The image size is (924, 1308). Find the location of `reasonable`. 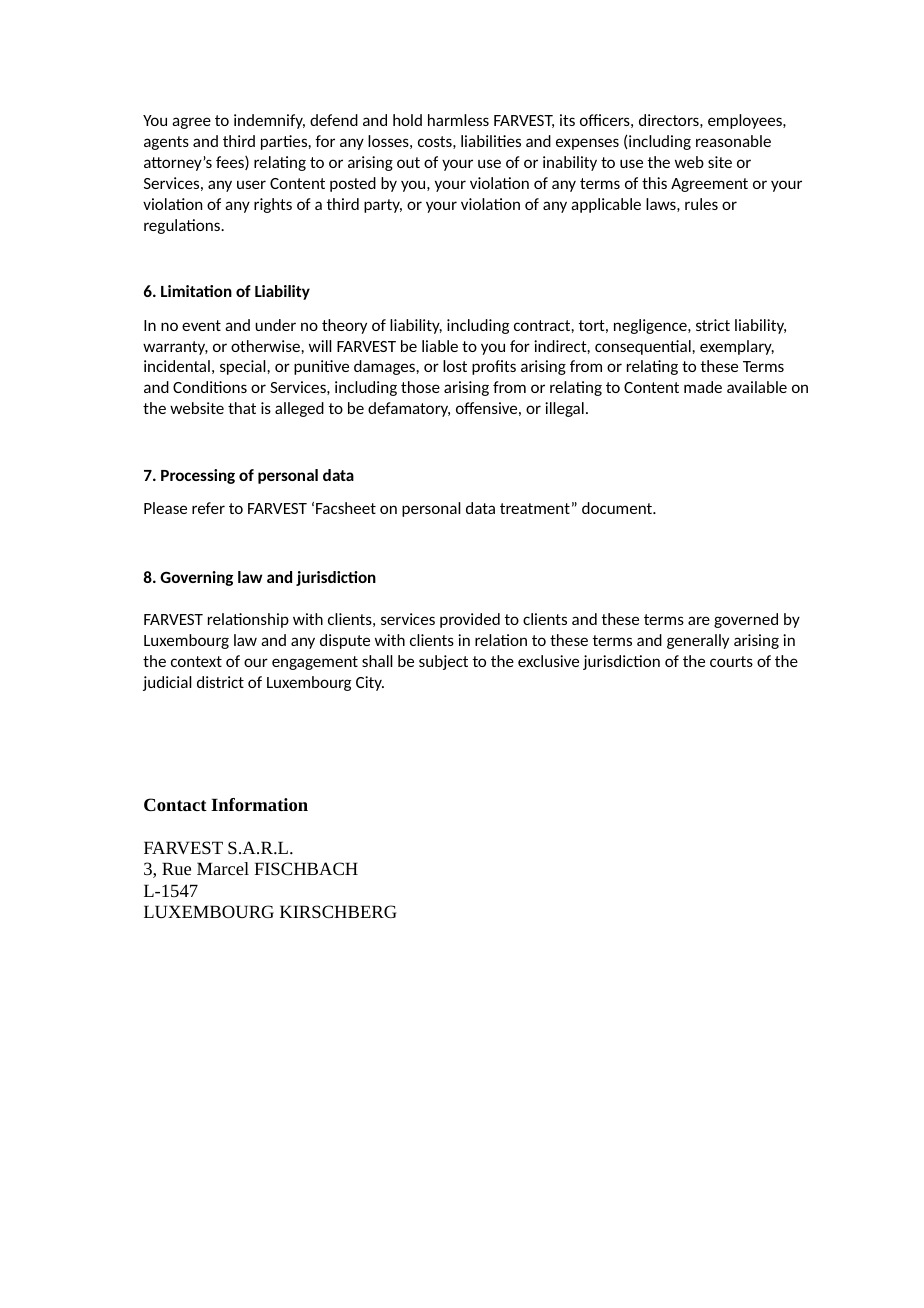

reasonable is located at coordinates (733, 141).
